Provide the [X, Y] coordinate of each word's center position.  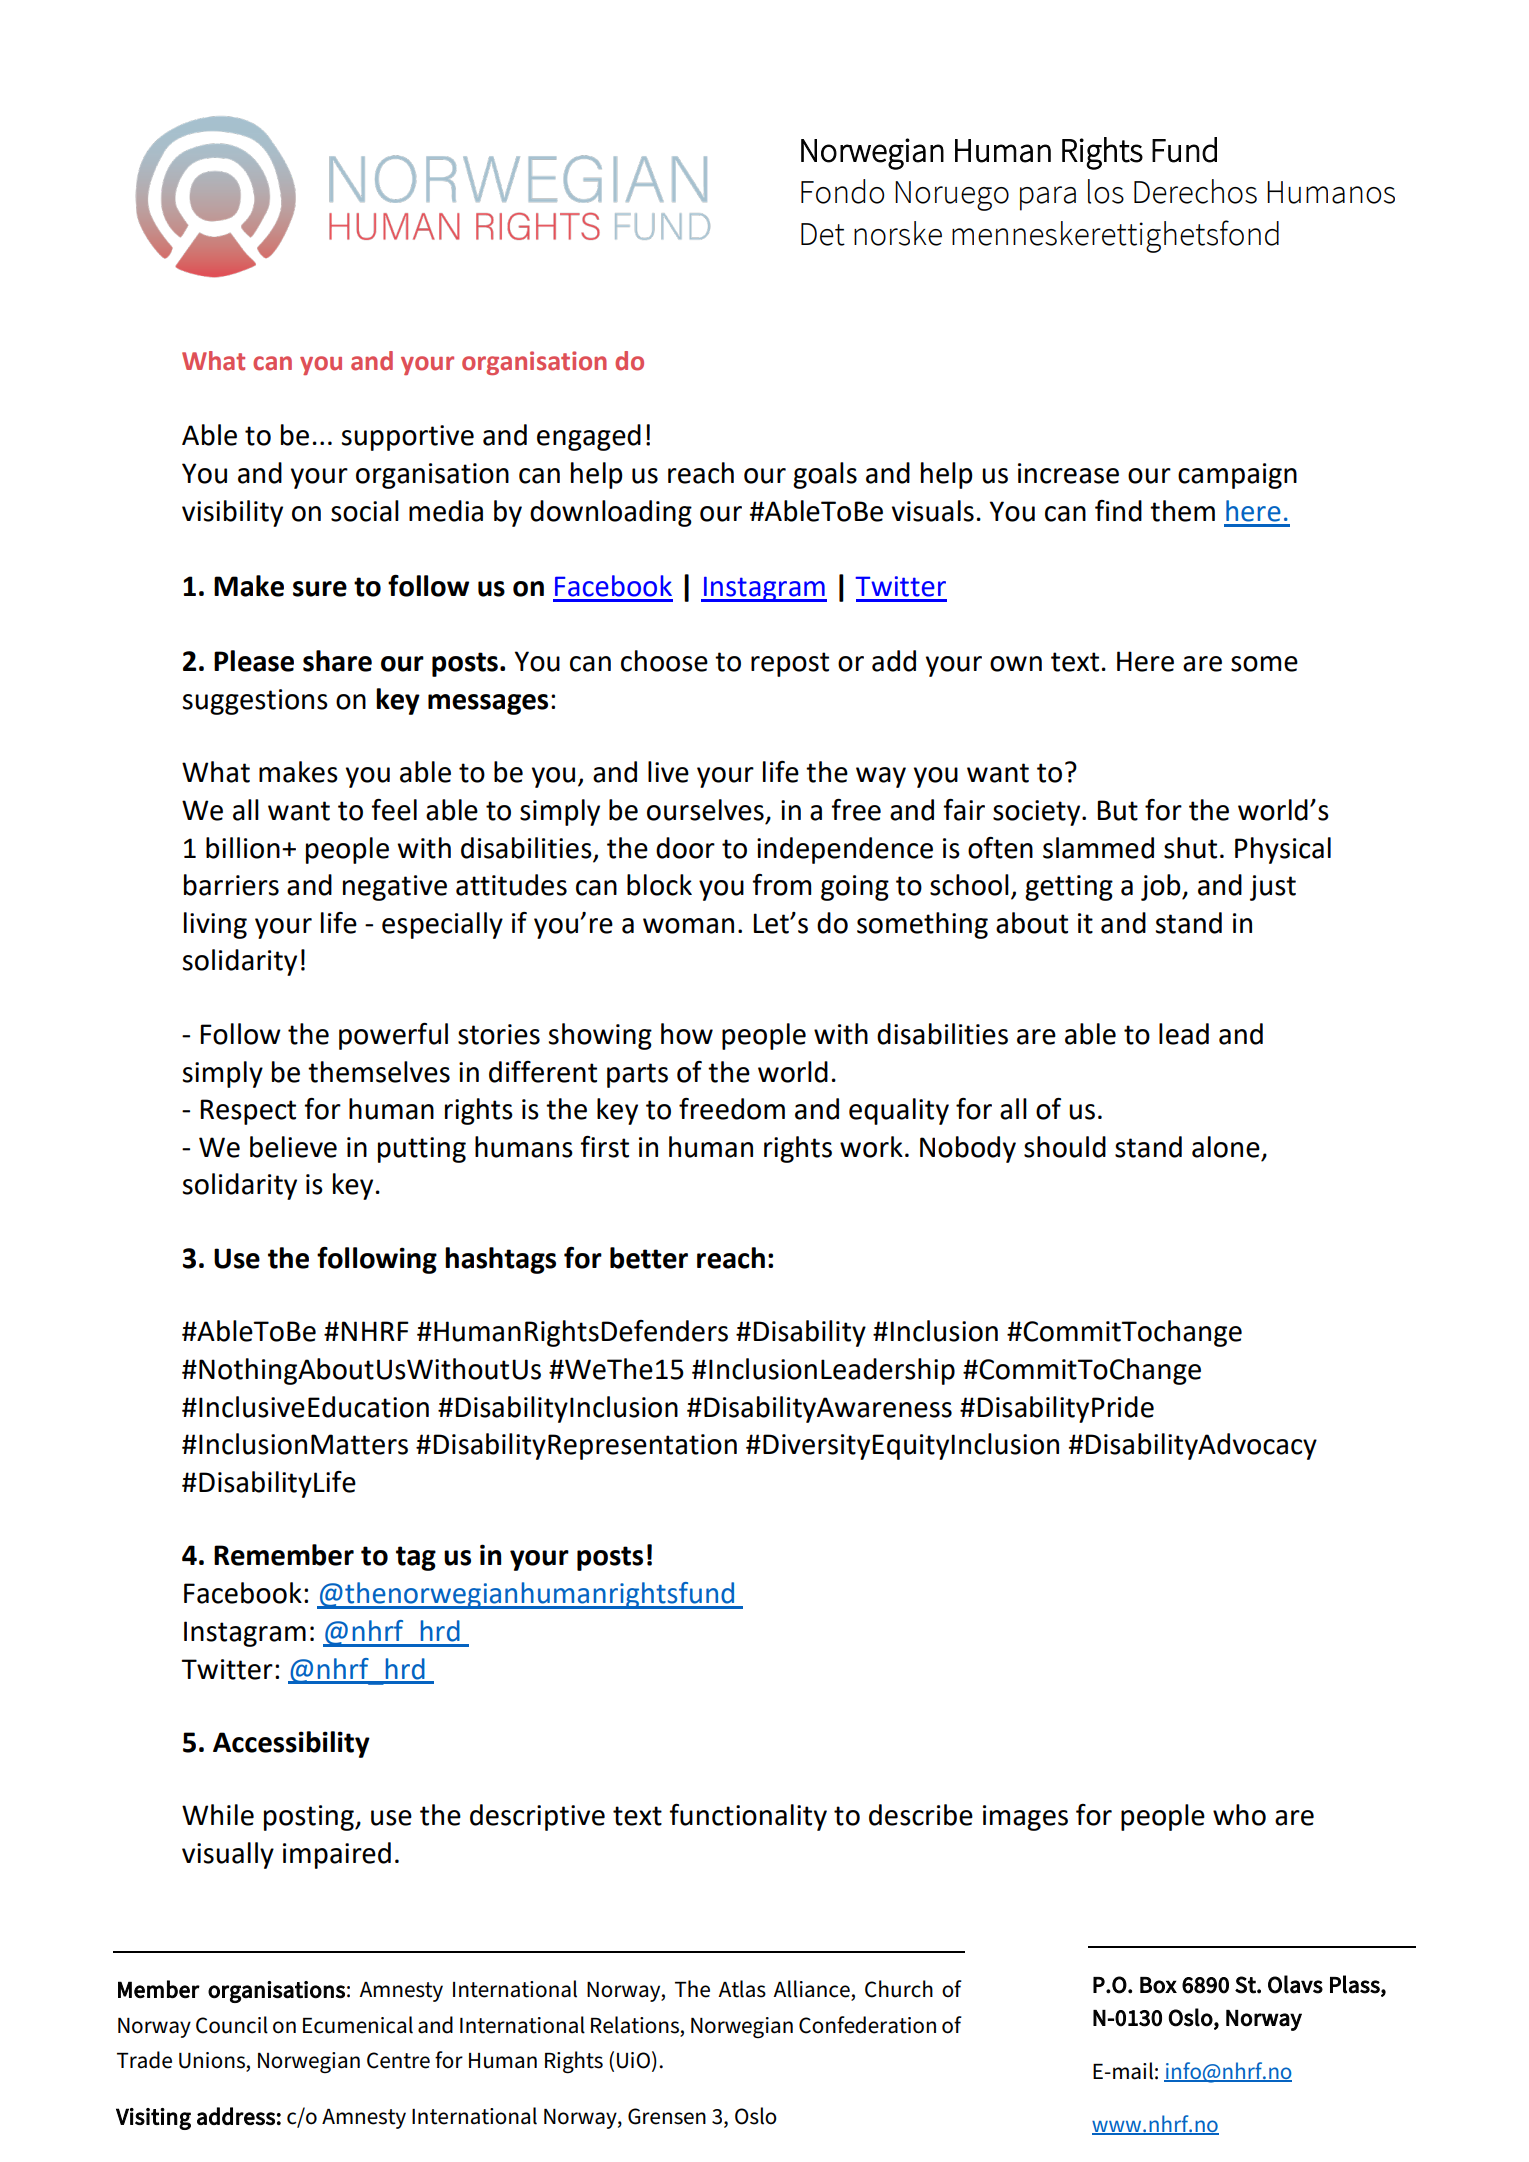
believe [293, 1147]
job [1162, 887]
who [1239, 1815]
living [215, 925]
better [649, 1258]
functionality [748, 1817]
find [1118, 511]
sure [320, 589]
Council [232, 2025]
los [1106, 191]
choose [664, 661]
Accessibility [291, 1744]
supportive [408, 438]
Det [823, 234]
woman [688, 926]
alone [1226, 1147]
